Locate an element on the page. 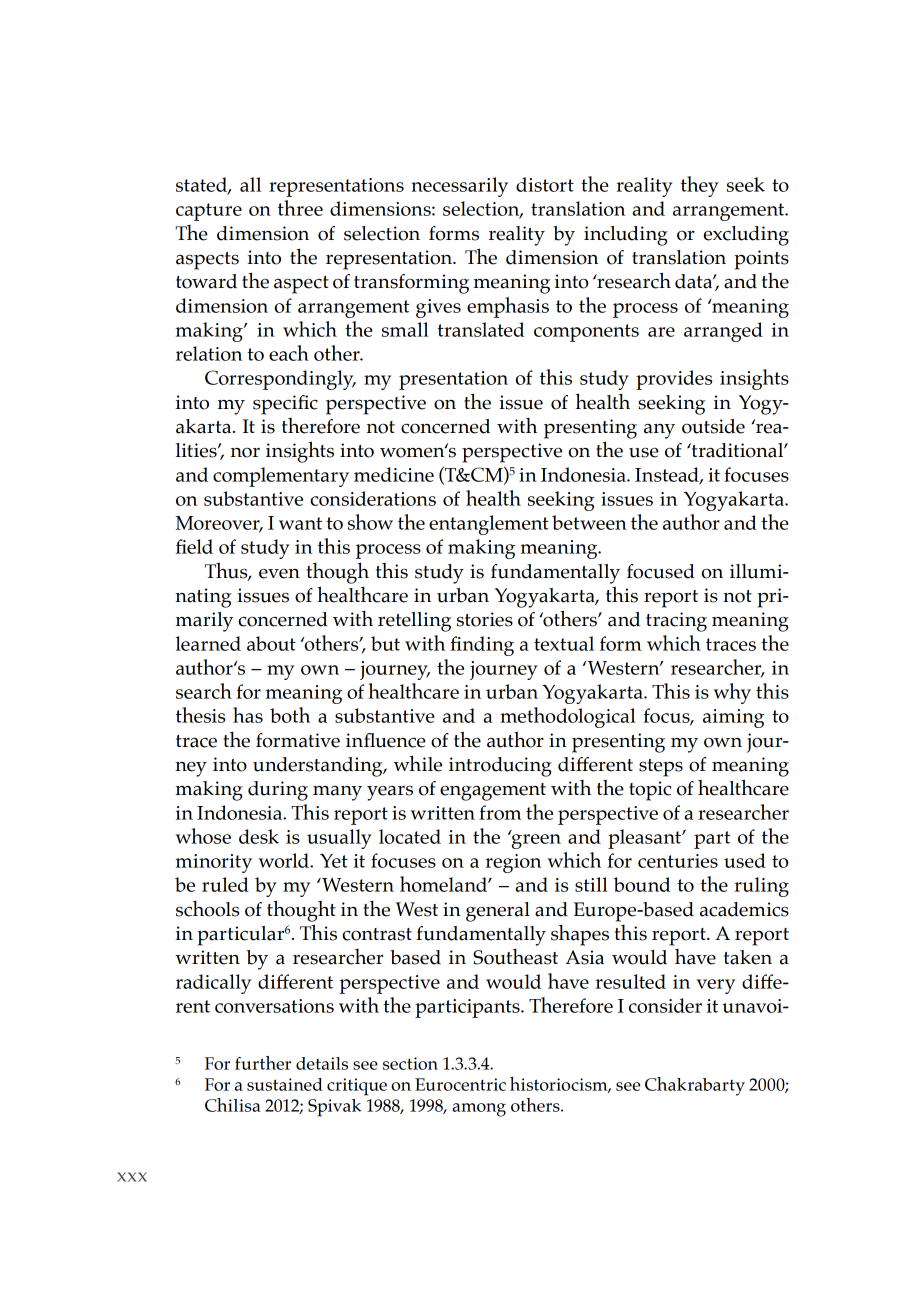  during is located at coordinates (278, 791).
